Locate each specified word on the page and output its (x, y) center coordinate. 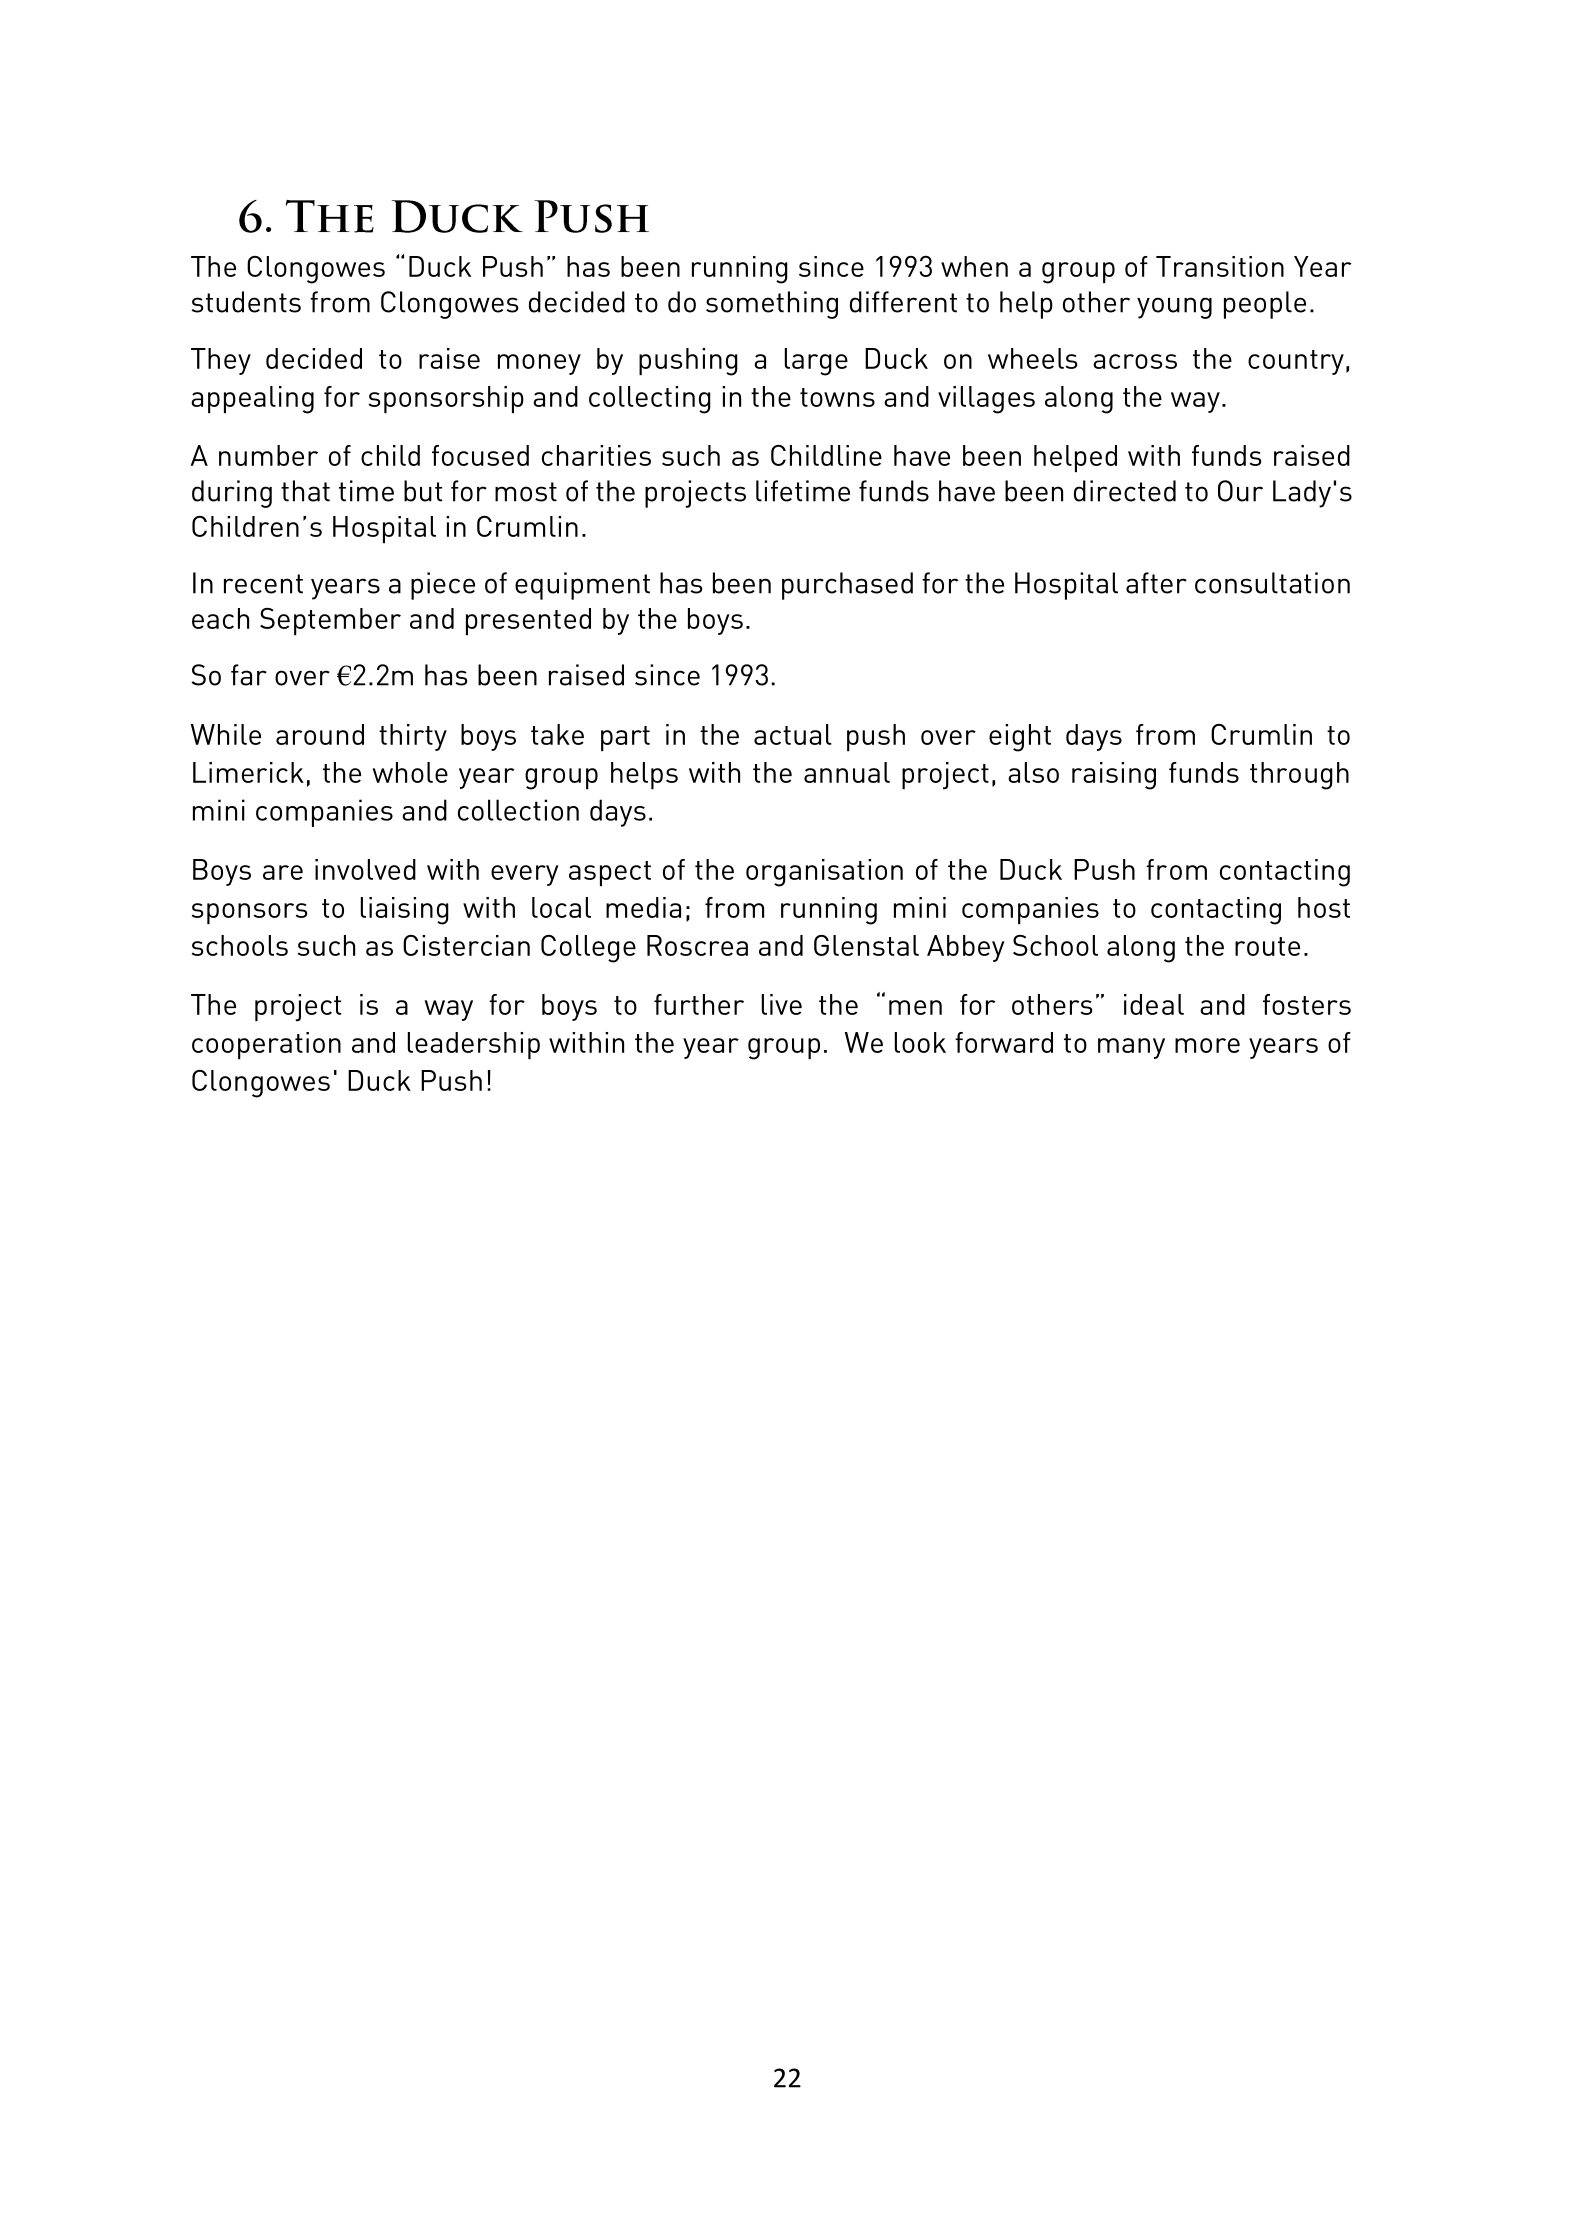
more (1207, 1045)
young (1174, 308)
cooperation (266, 1045)
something (772, 305)
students (246, 302)
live (782, 1004)
